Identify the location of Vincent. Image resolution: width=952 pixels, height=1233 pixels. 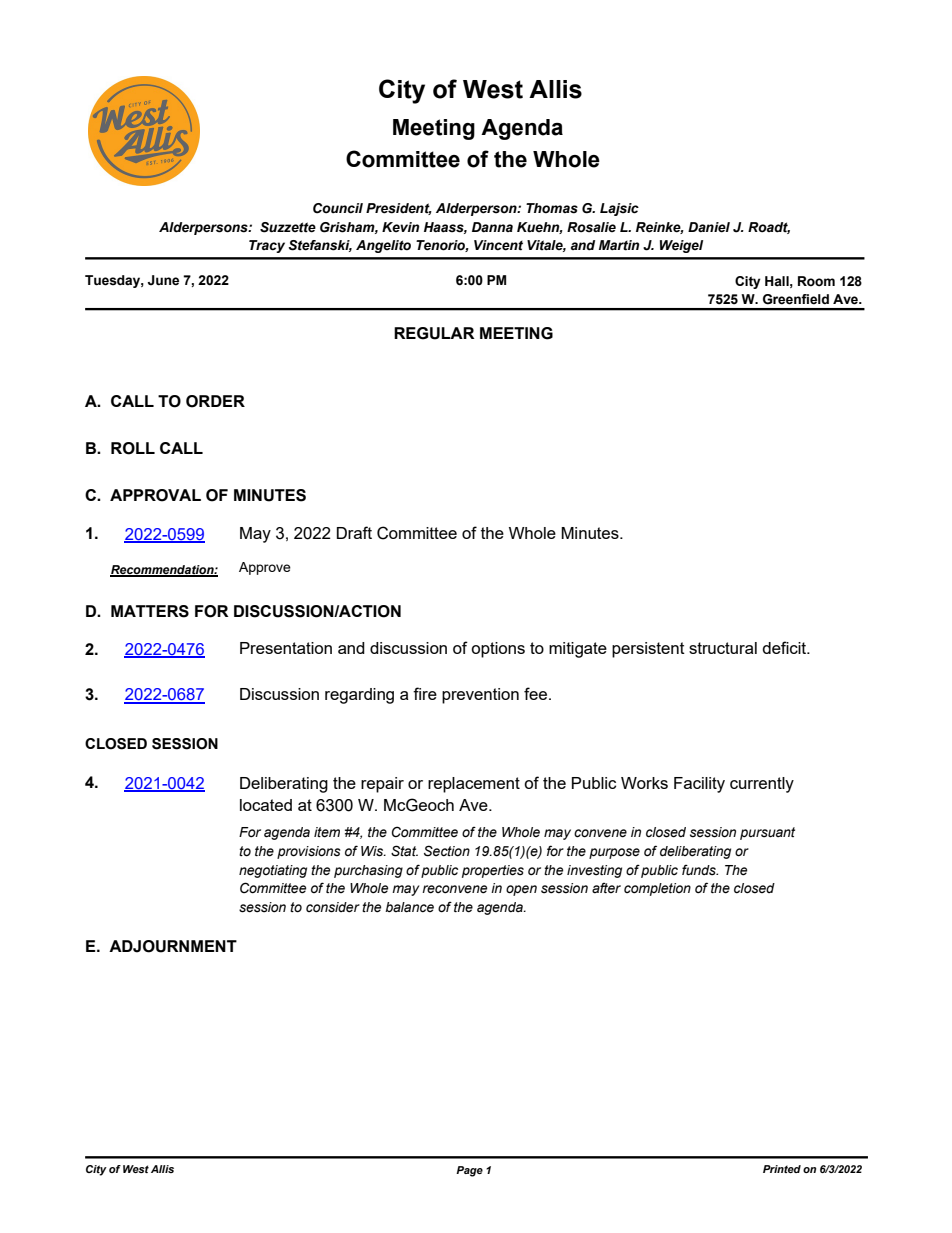
(498, 245).
